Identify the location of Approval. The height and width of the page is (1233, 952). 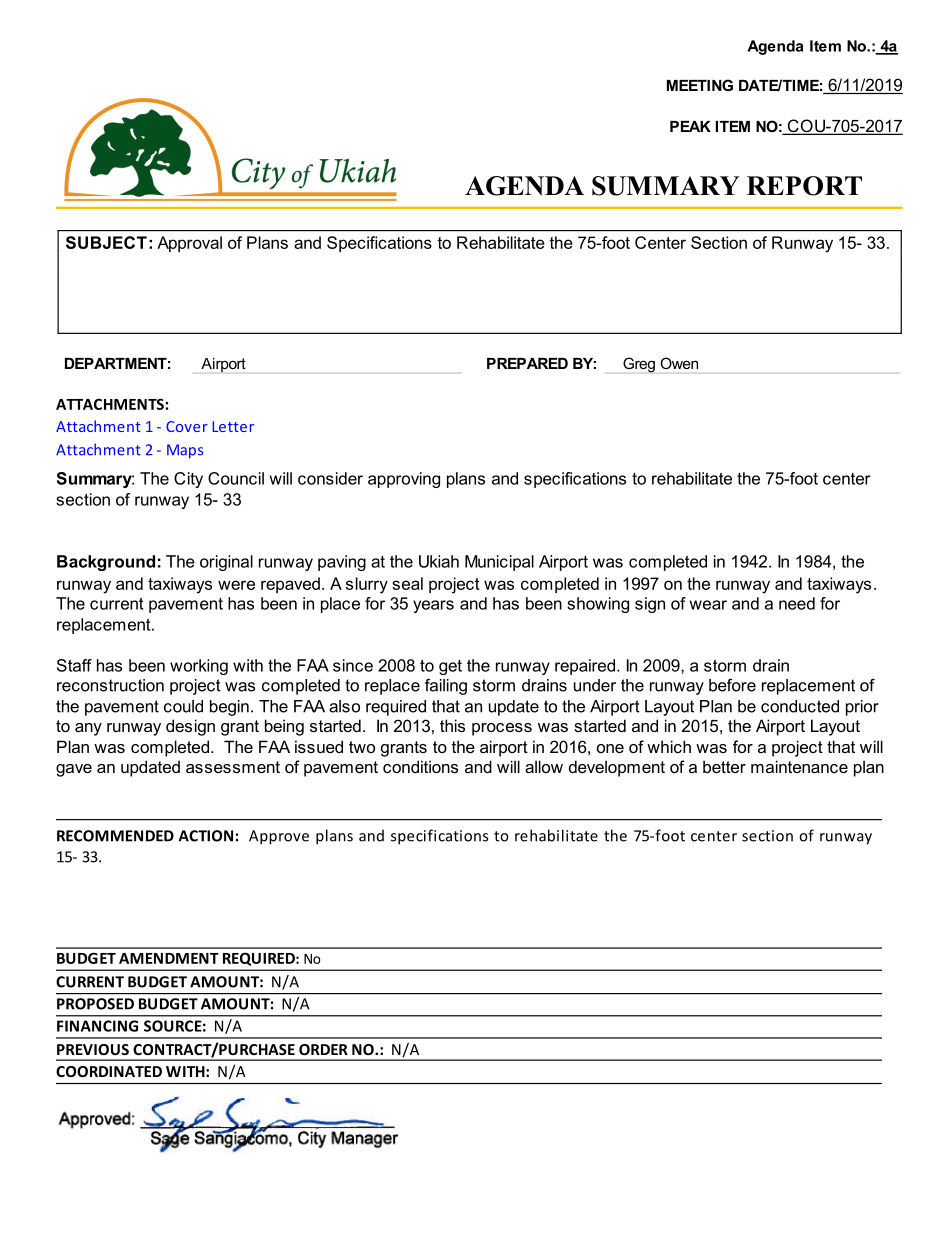
(189, 244).
